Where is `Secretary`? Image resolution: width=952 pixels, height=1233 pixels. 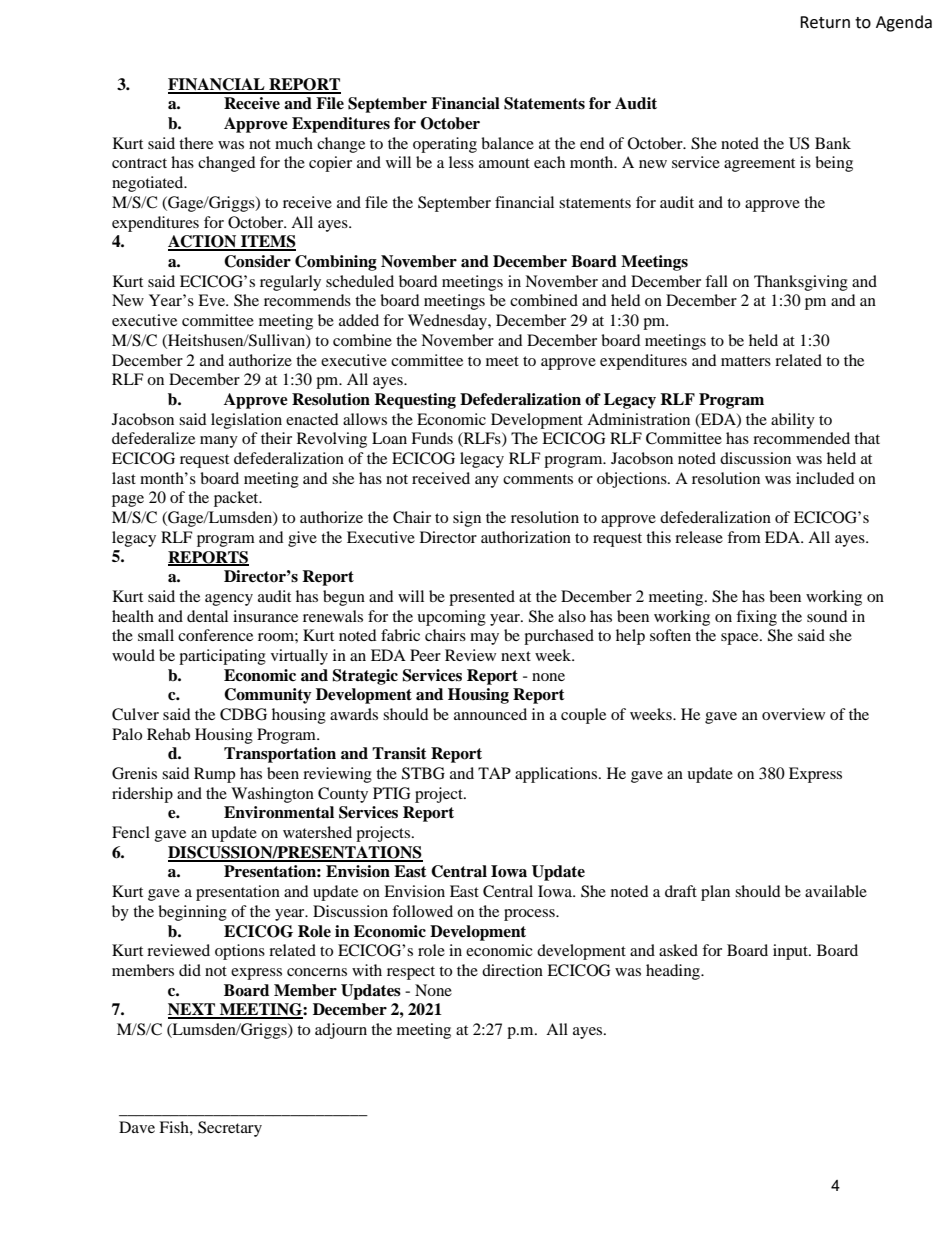 Secretary is located at coordinates (230, 1129).
